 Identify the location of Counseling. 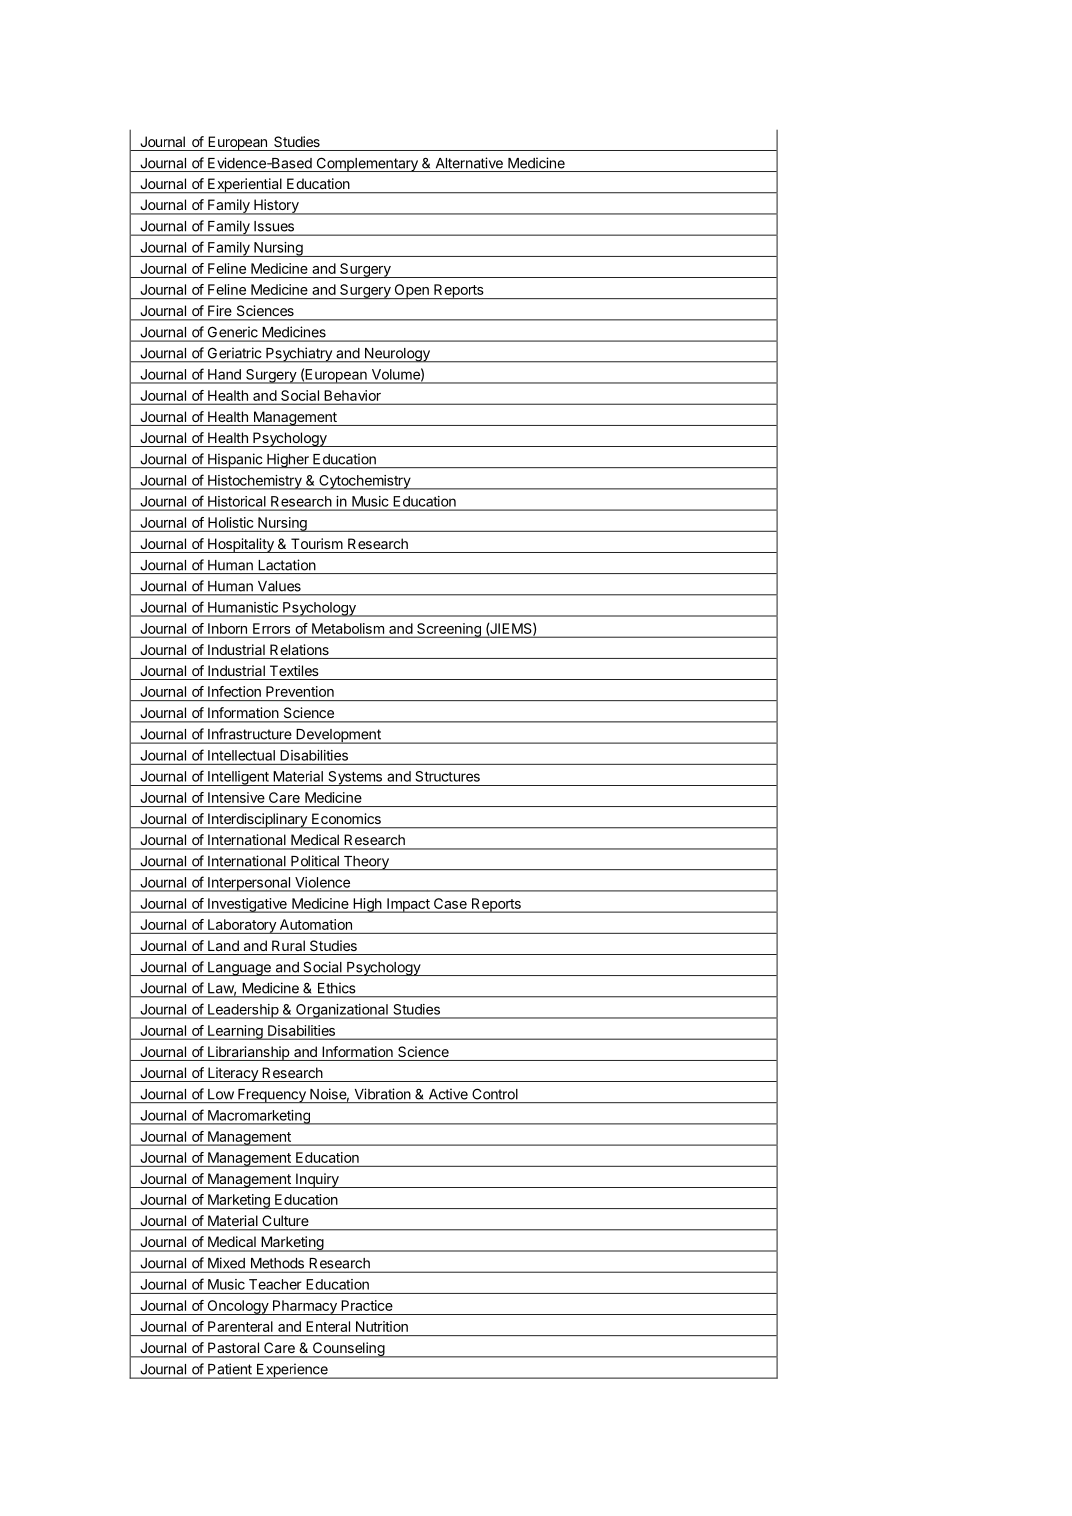
(348, 1350).
